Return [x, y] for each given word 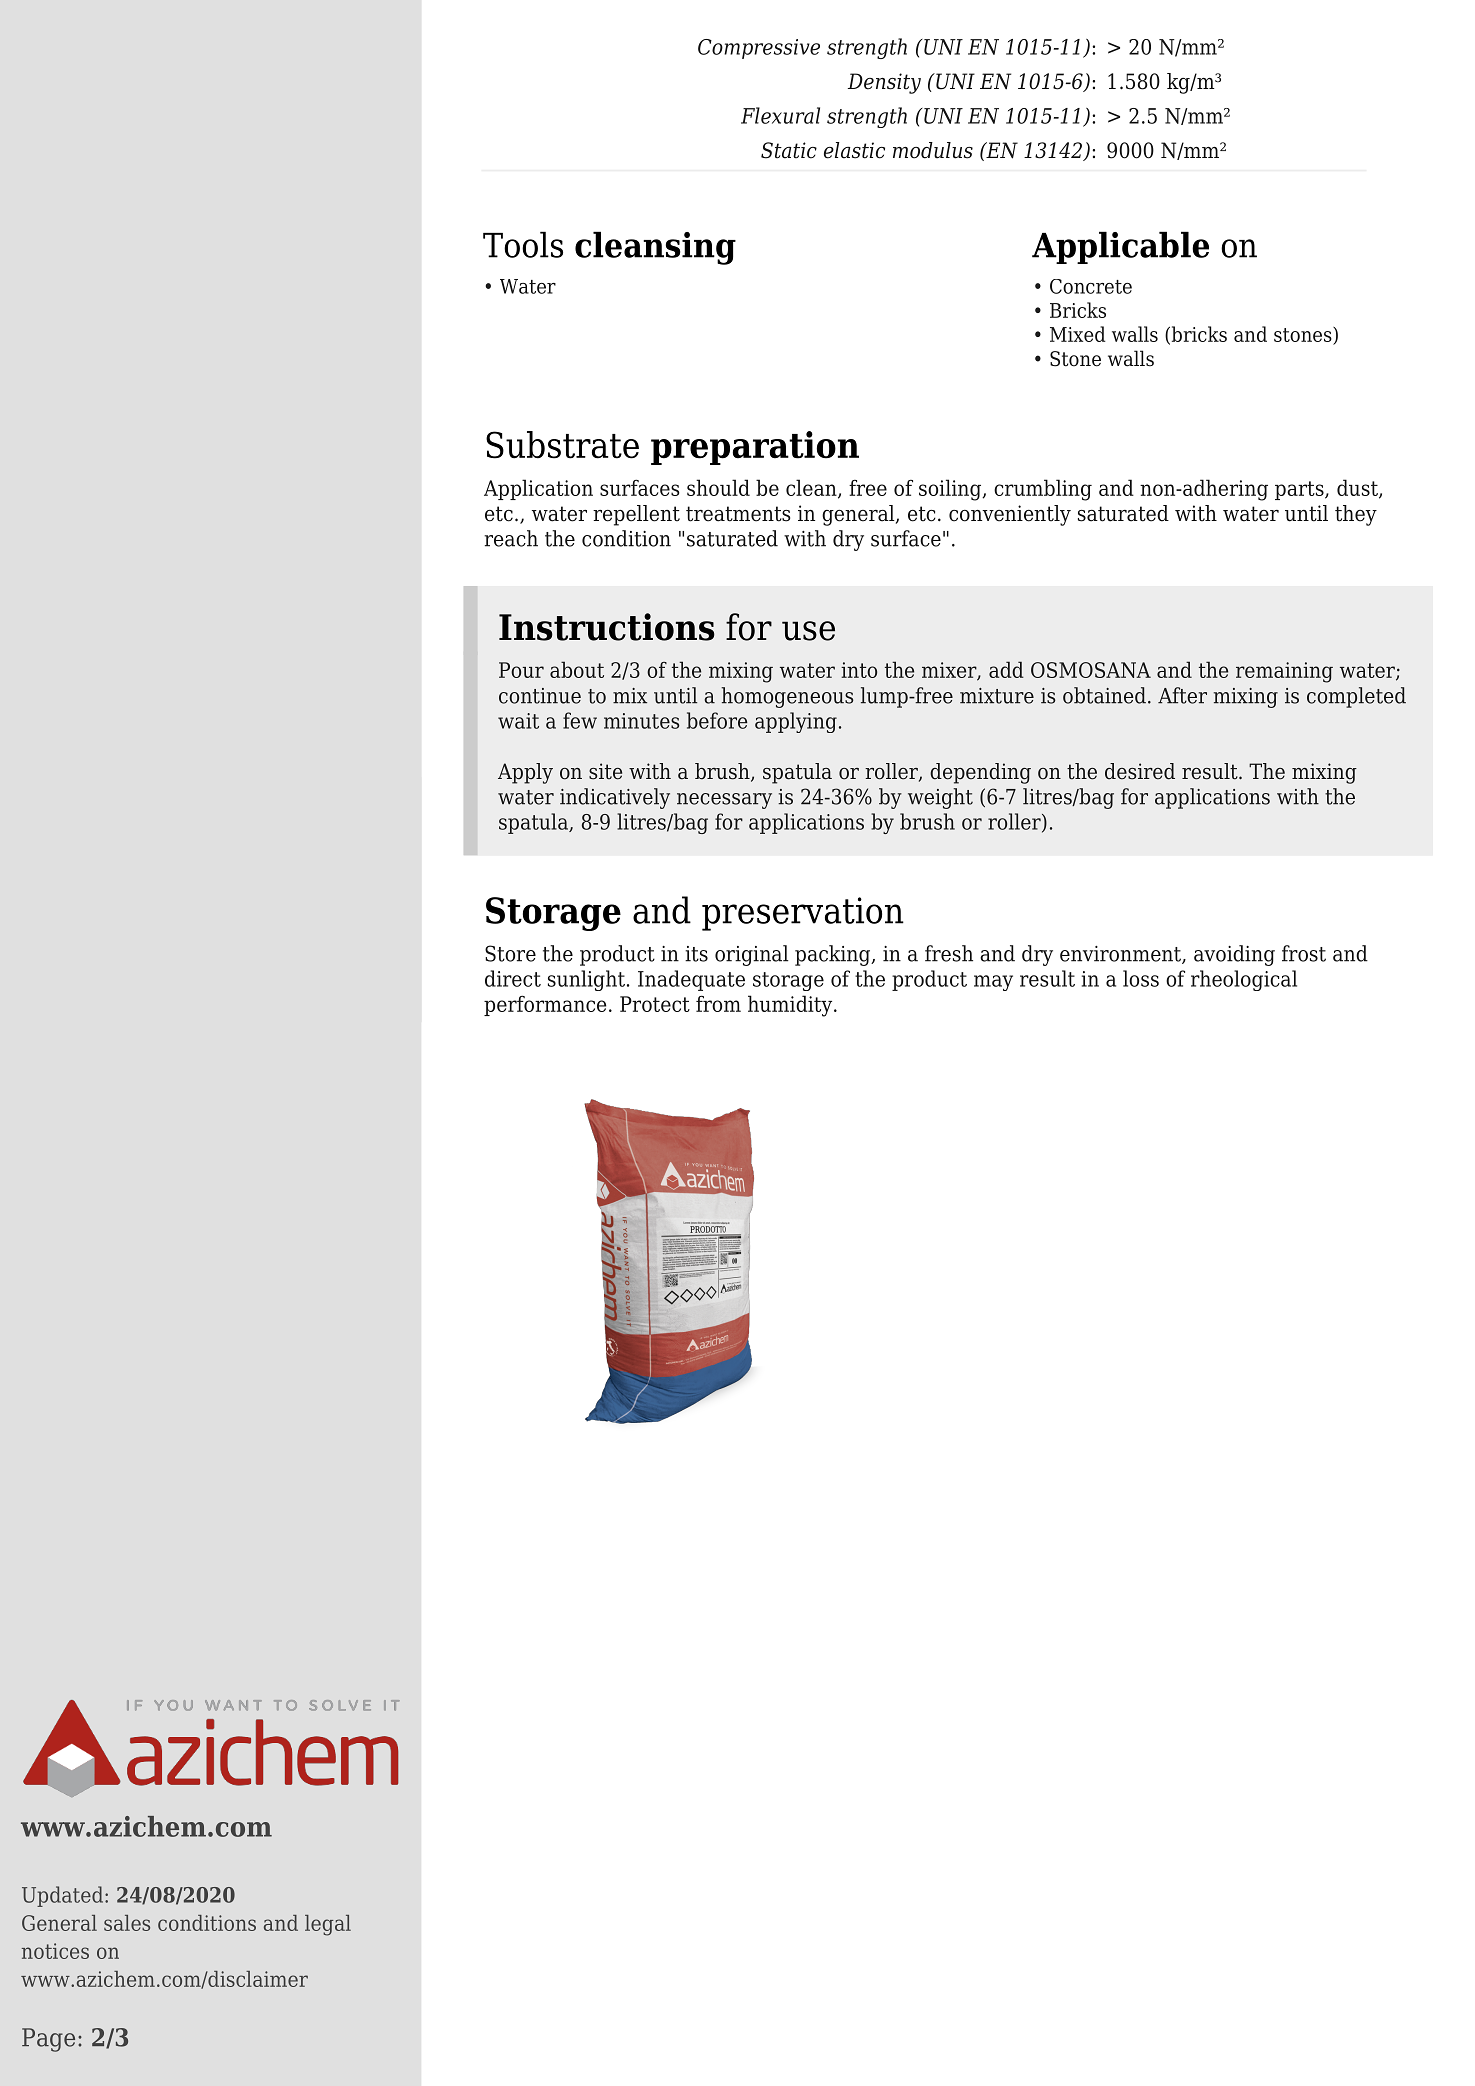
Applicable [1120, 247]
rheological [1244, 980]
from [718, 1003]
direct [513, 978]
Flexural [780, 115]
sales [127, 1923]
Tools [523, 244]
